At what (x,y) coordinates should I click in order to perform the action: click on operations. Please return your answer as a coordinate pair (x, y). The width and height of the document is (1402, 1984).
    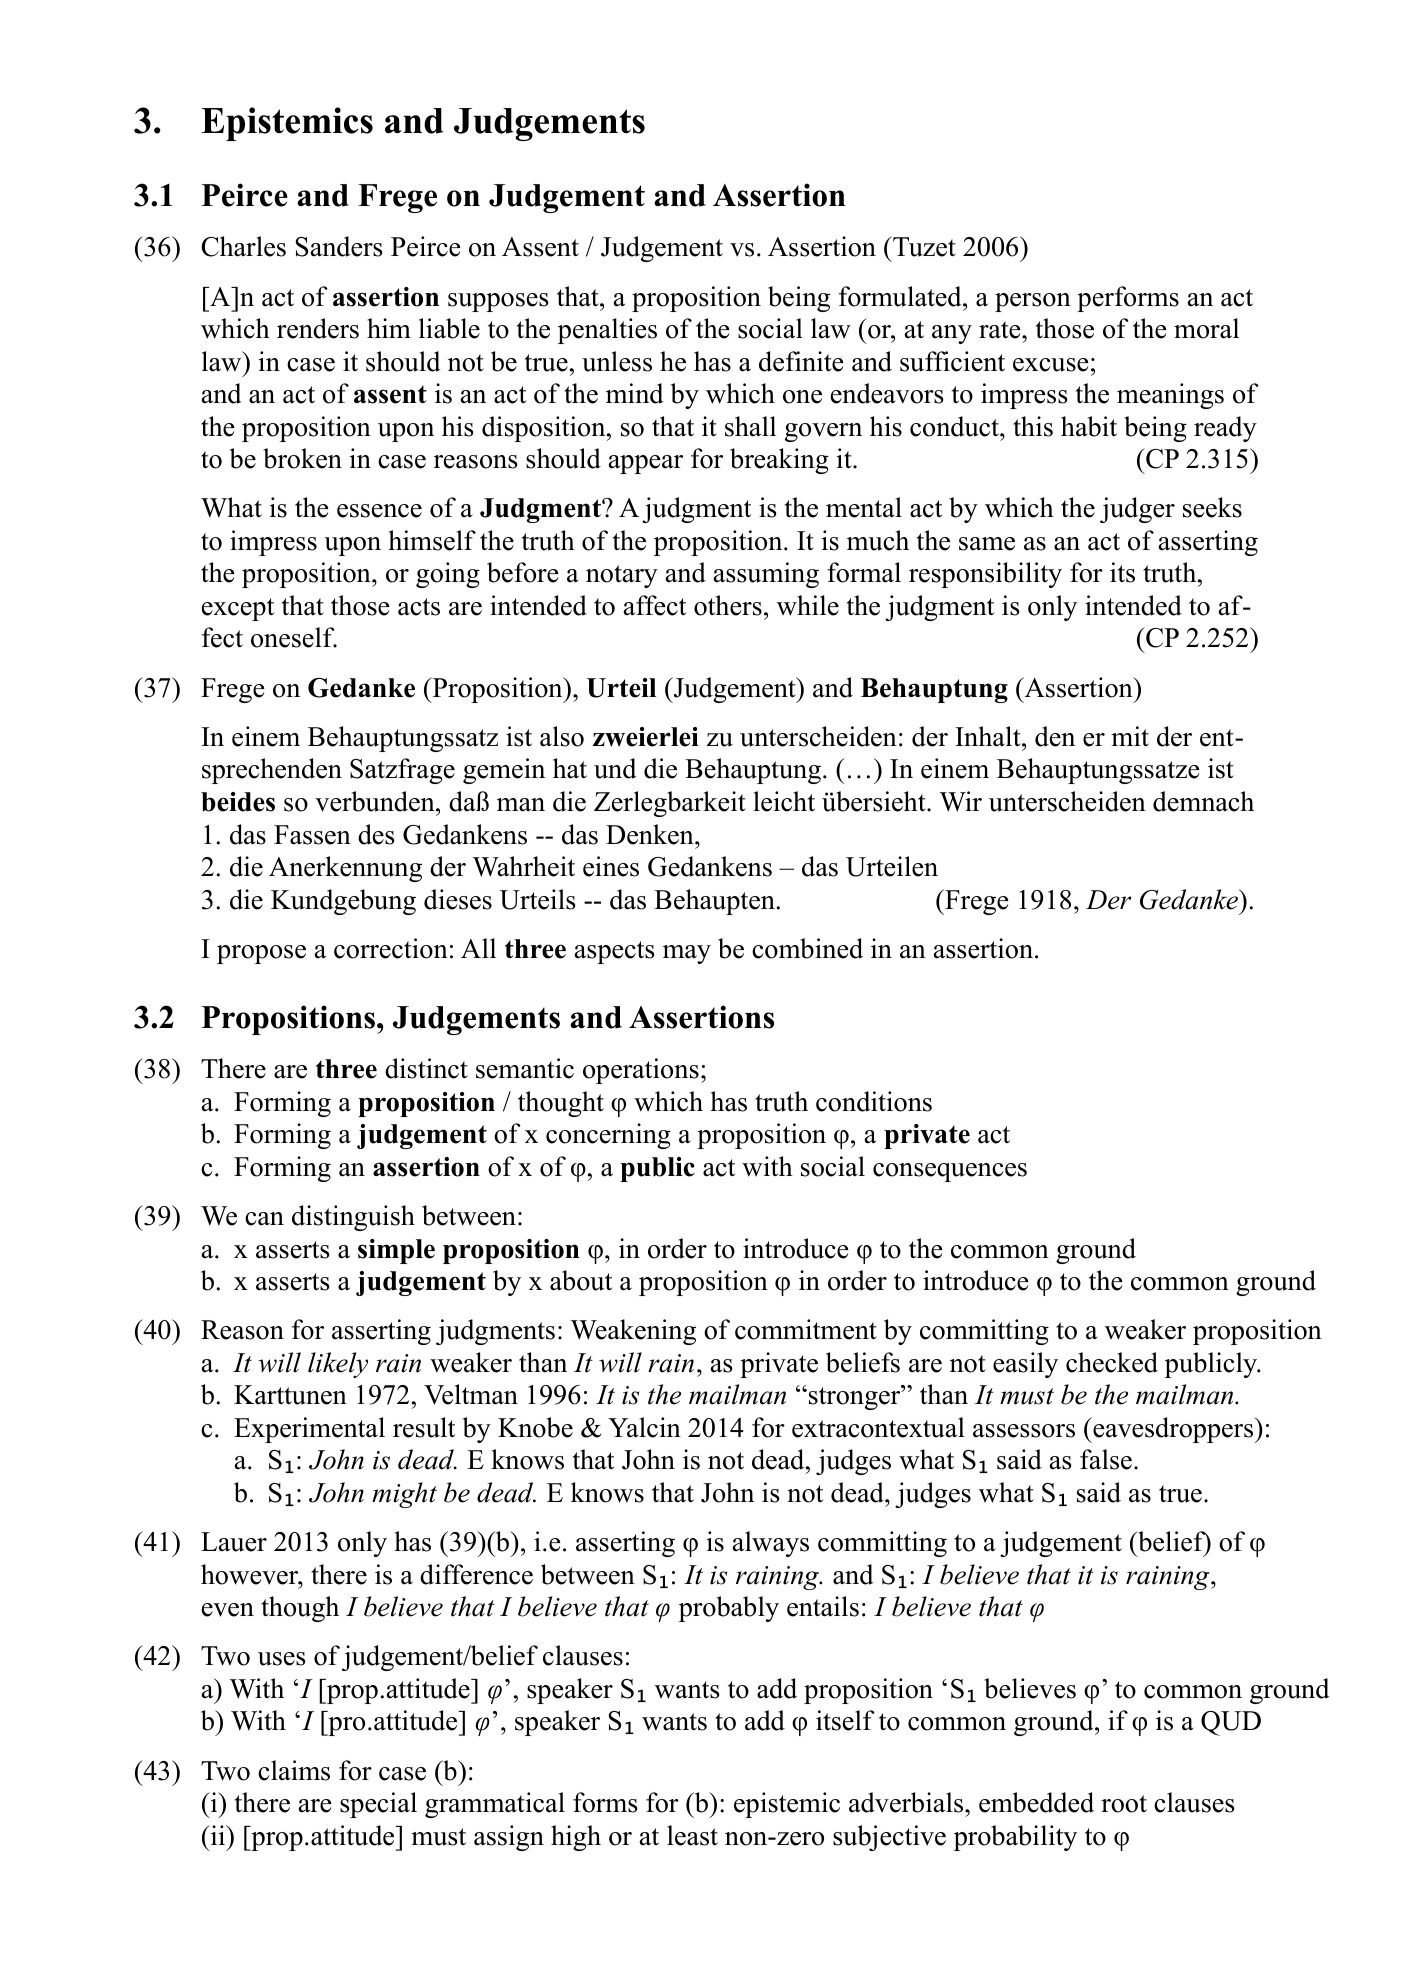
    Looking at the image, I should click on (641, 1071).
